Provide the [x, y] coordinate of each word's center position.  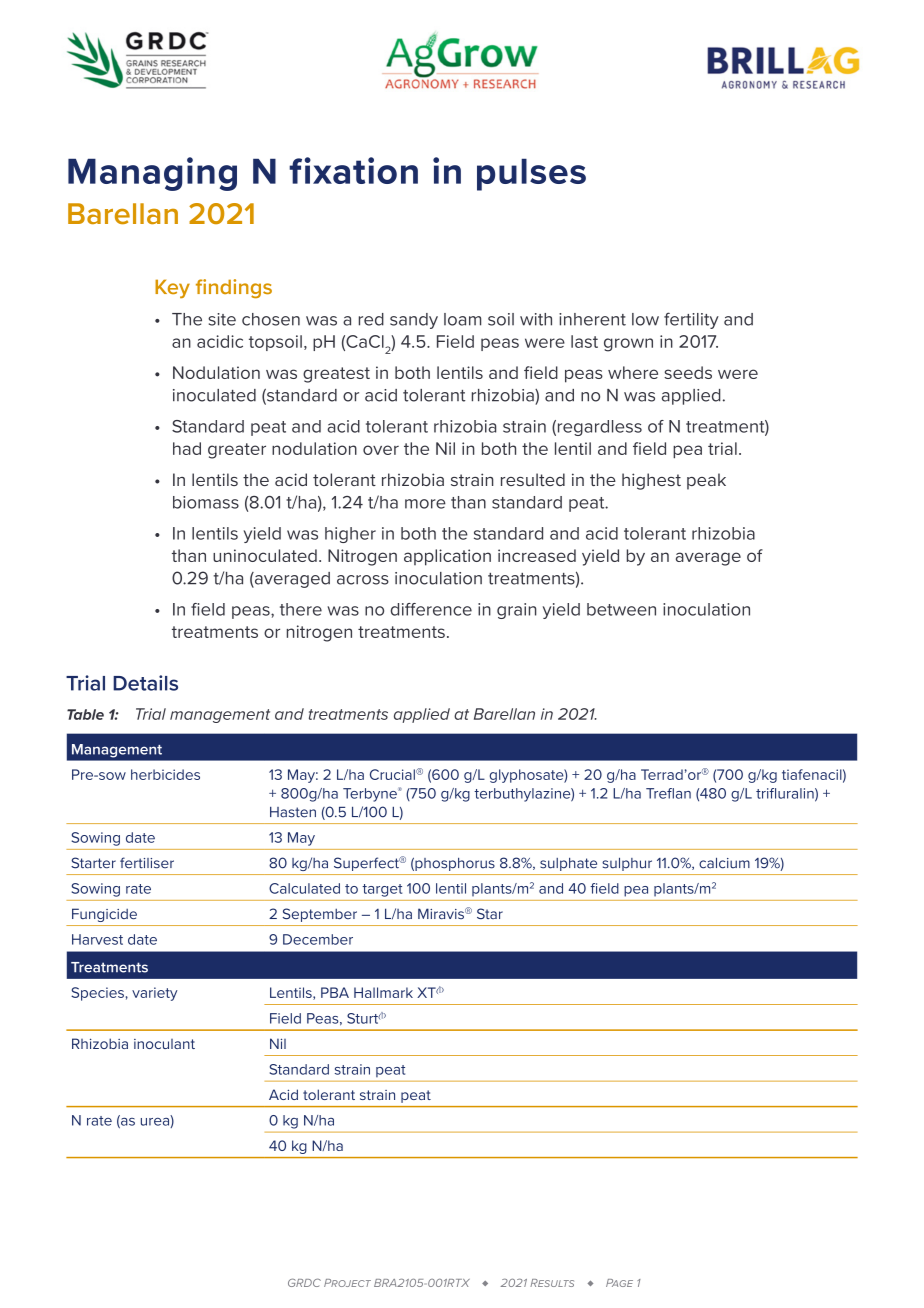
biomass [206, 502]
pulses [531, 174]
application [447, 557]
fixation [353, 170]
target [382, 890]
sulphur [627, 864]
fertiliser [147, 863]
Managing [152, 174]
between [621, 609]
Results [552, 1283]
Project [347, 1283]
